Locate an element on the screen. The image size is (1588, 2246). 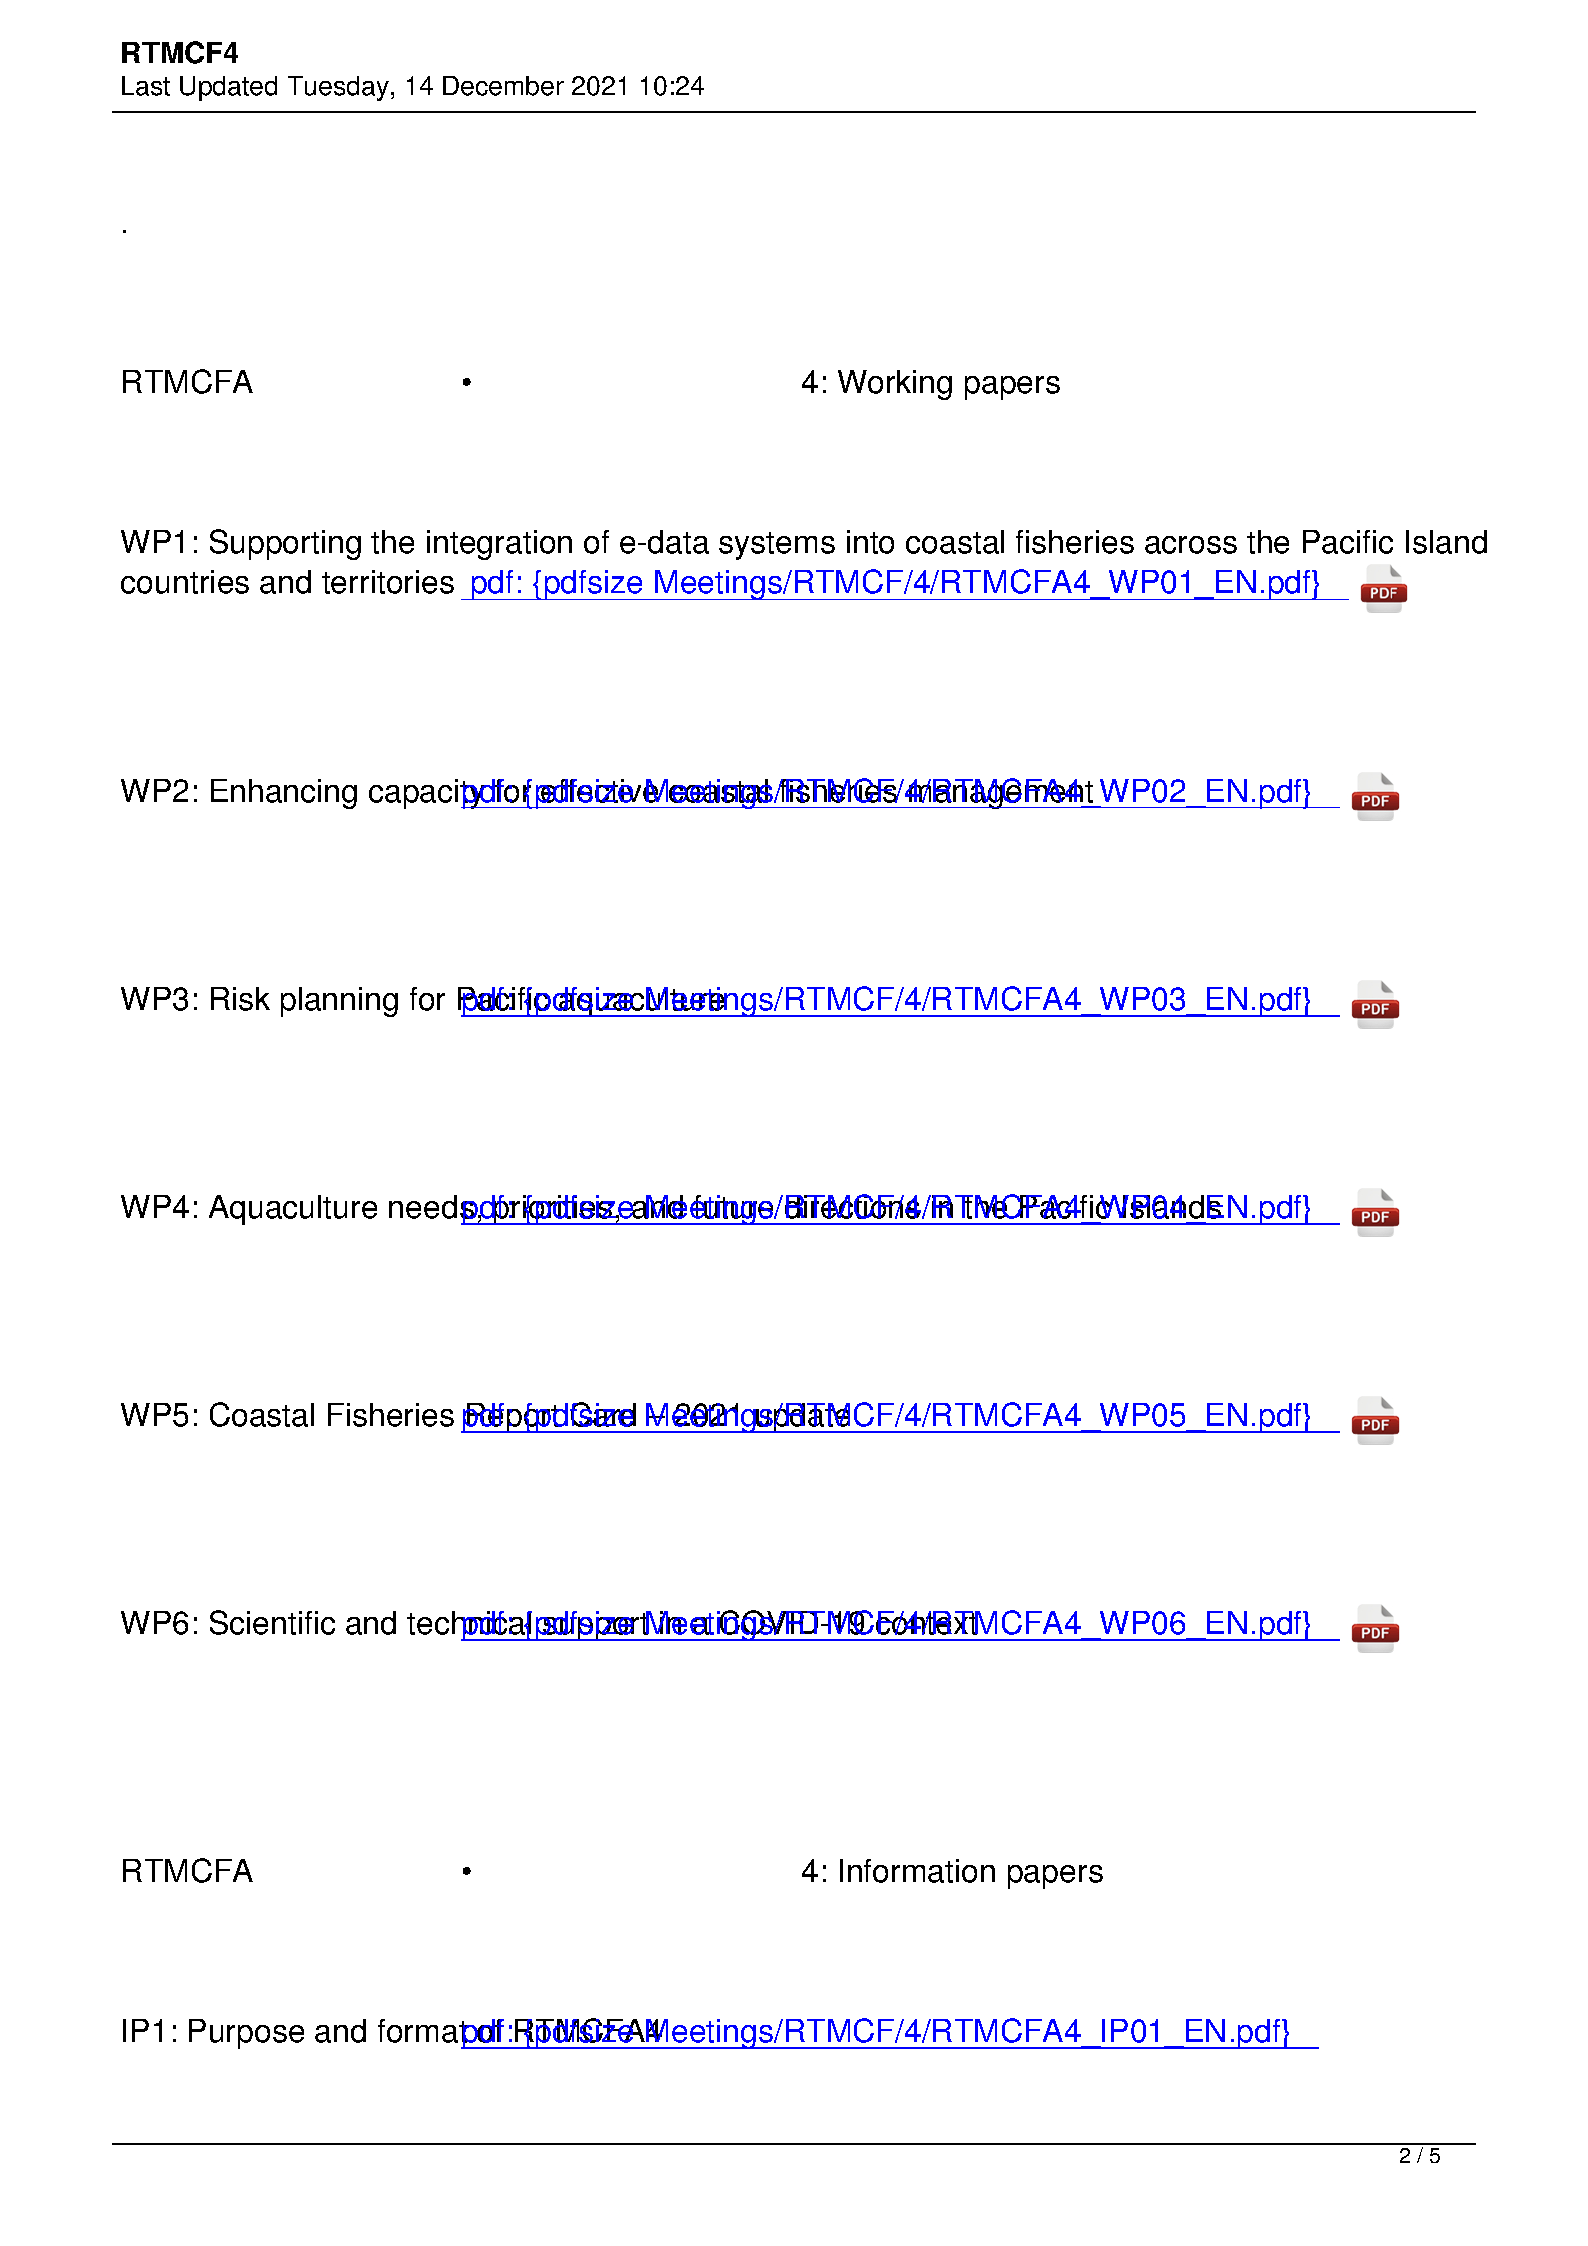
directions is located at coordinates (854, 1206).
